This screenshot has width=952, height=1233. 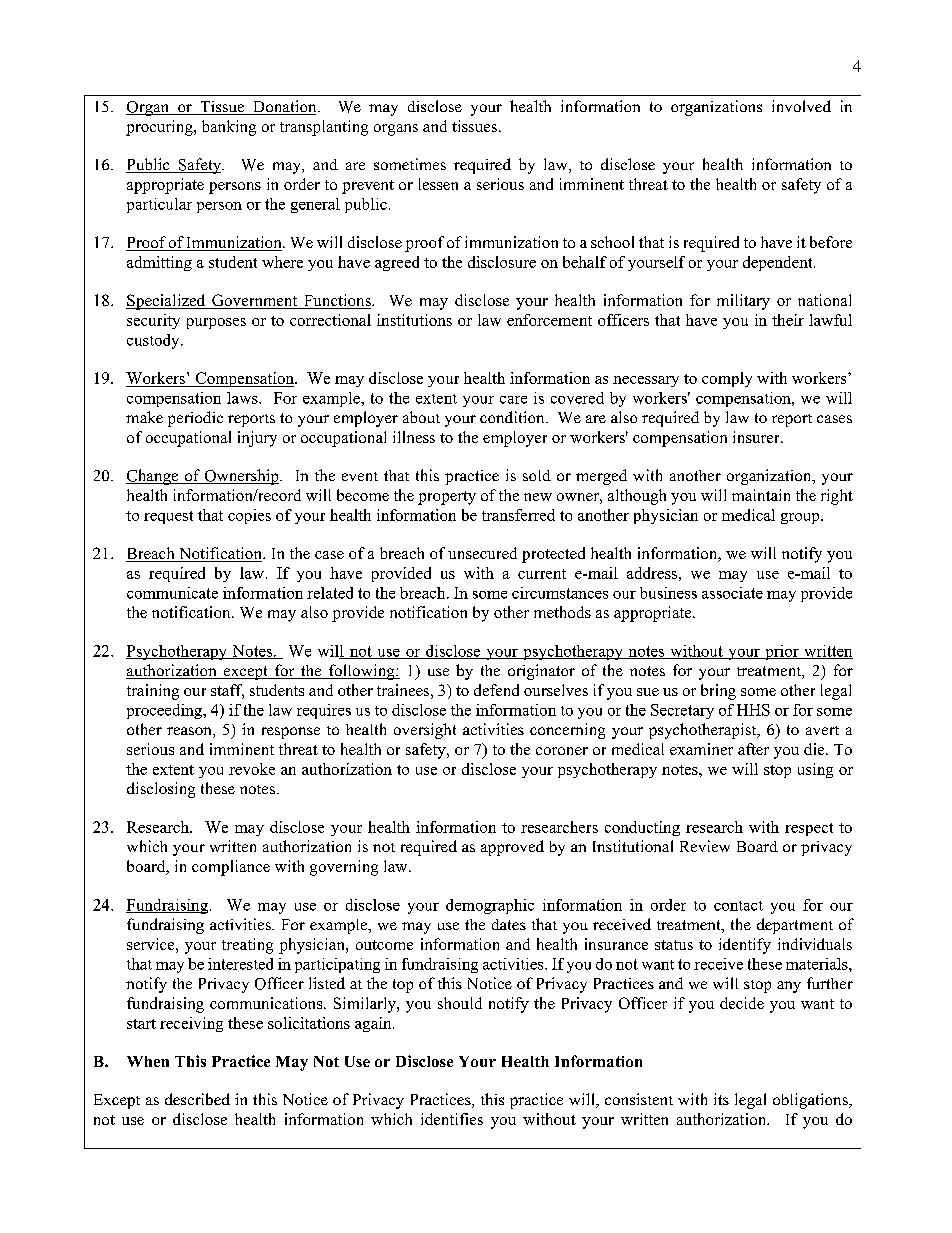 What do you see at coordinates (757, 437) in the screenshot?
I see `insurer` at bounding box center [757, 437].
